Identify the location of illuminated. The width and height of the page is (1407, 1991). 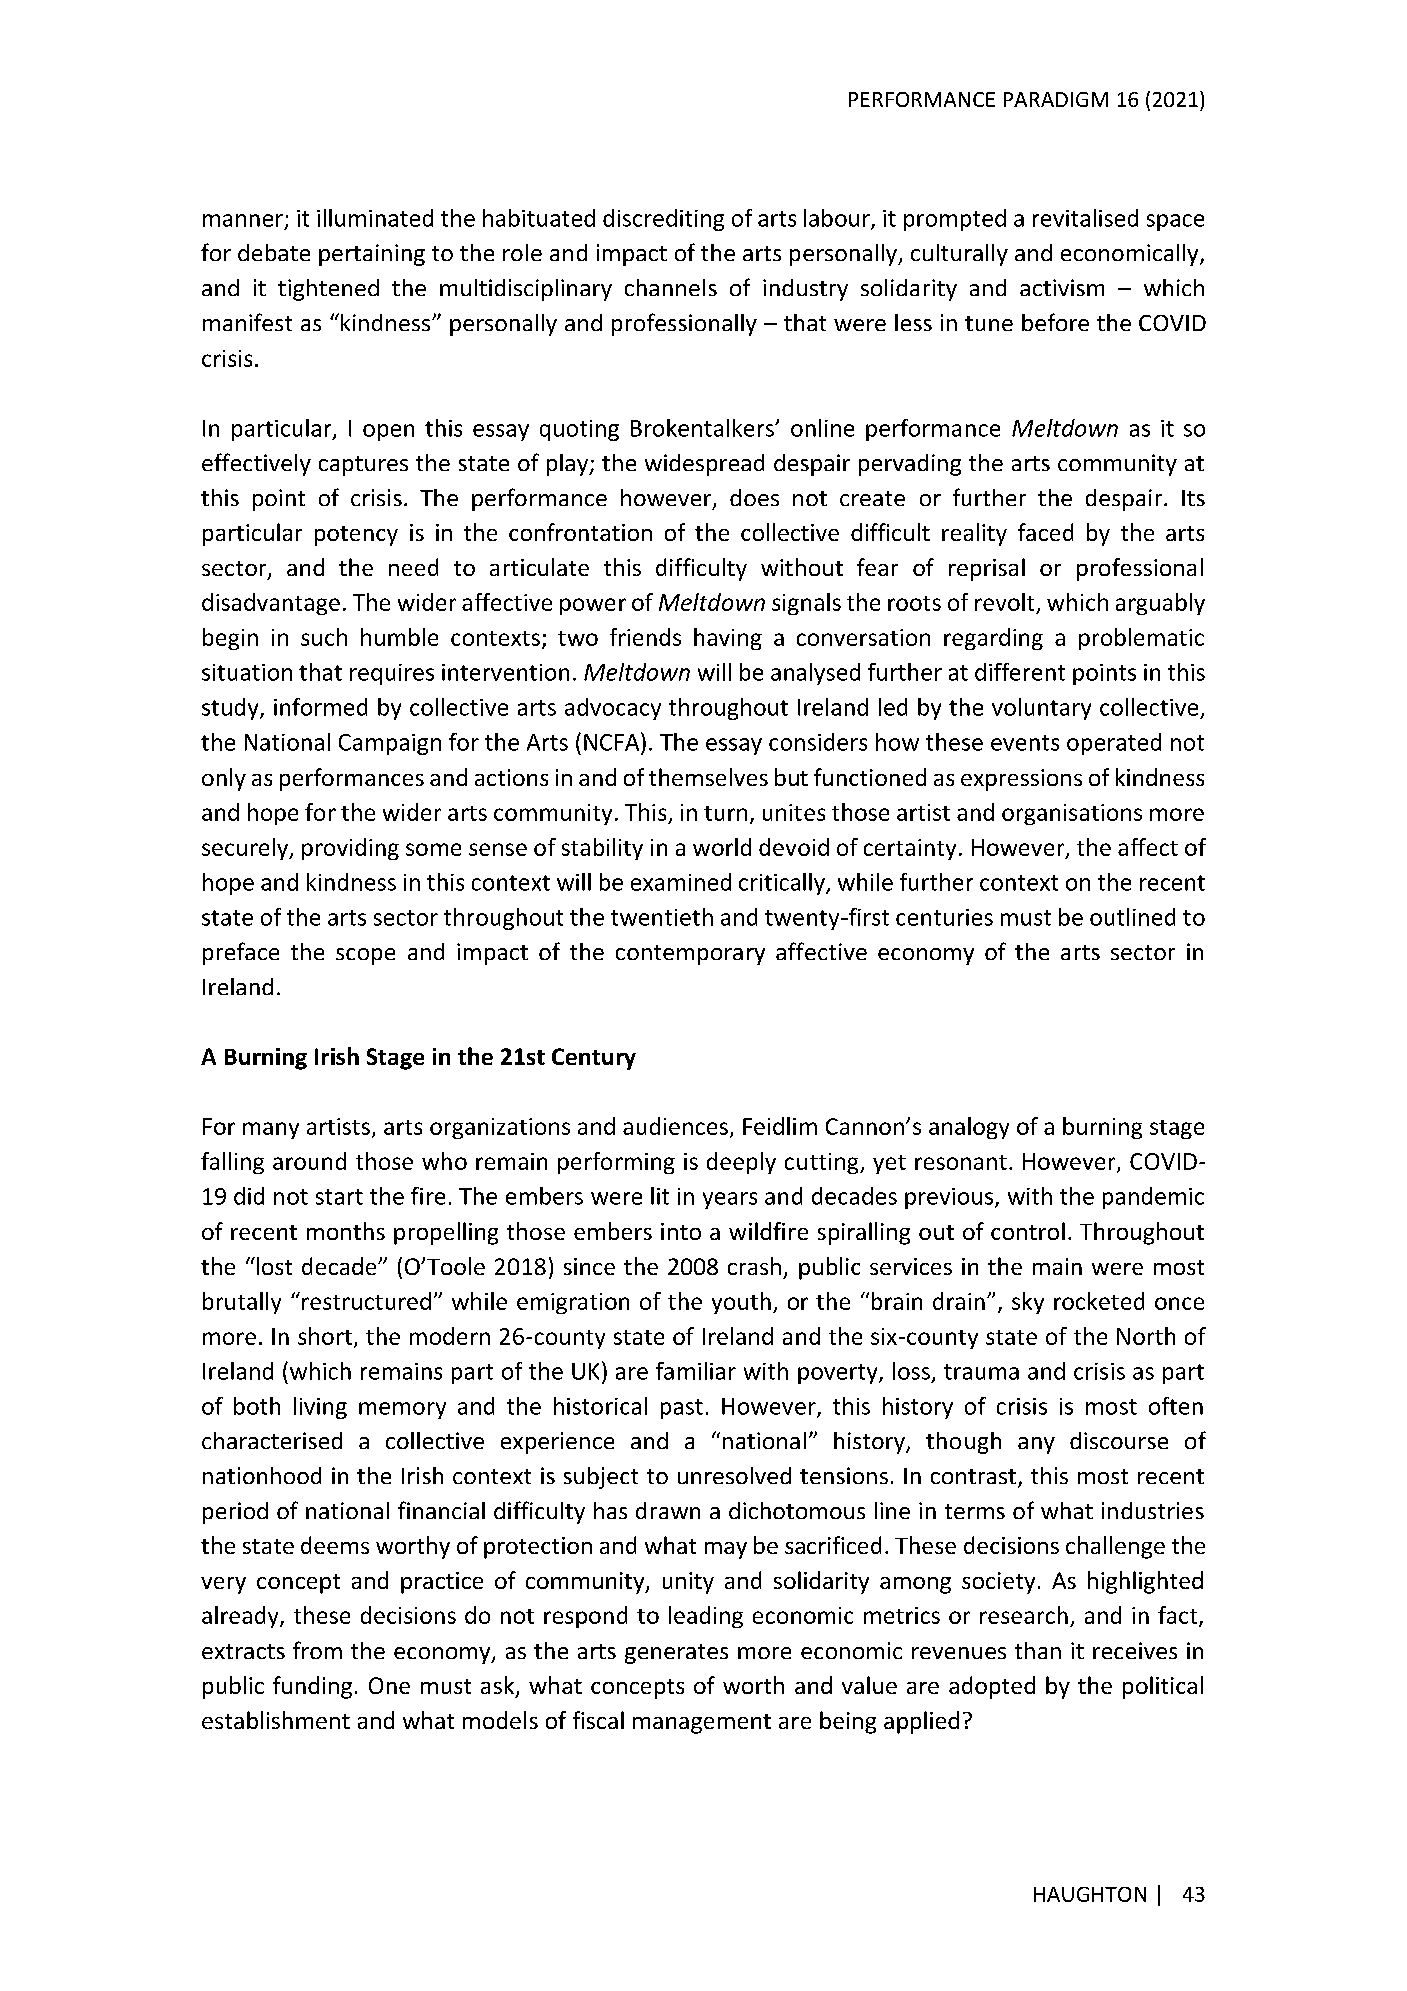
(375, 218).
